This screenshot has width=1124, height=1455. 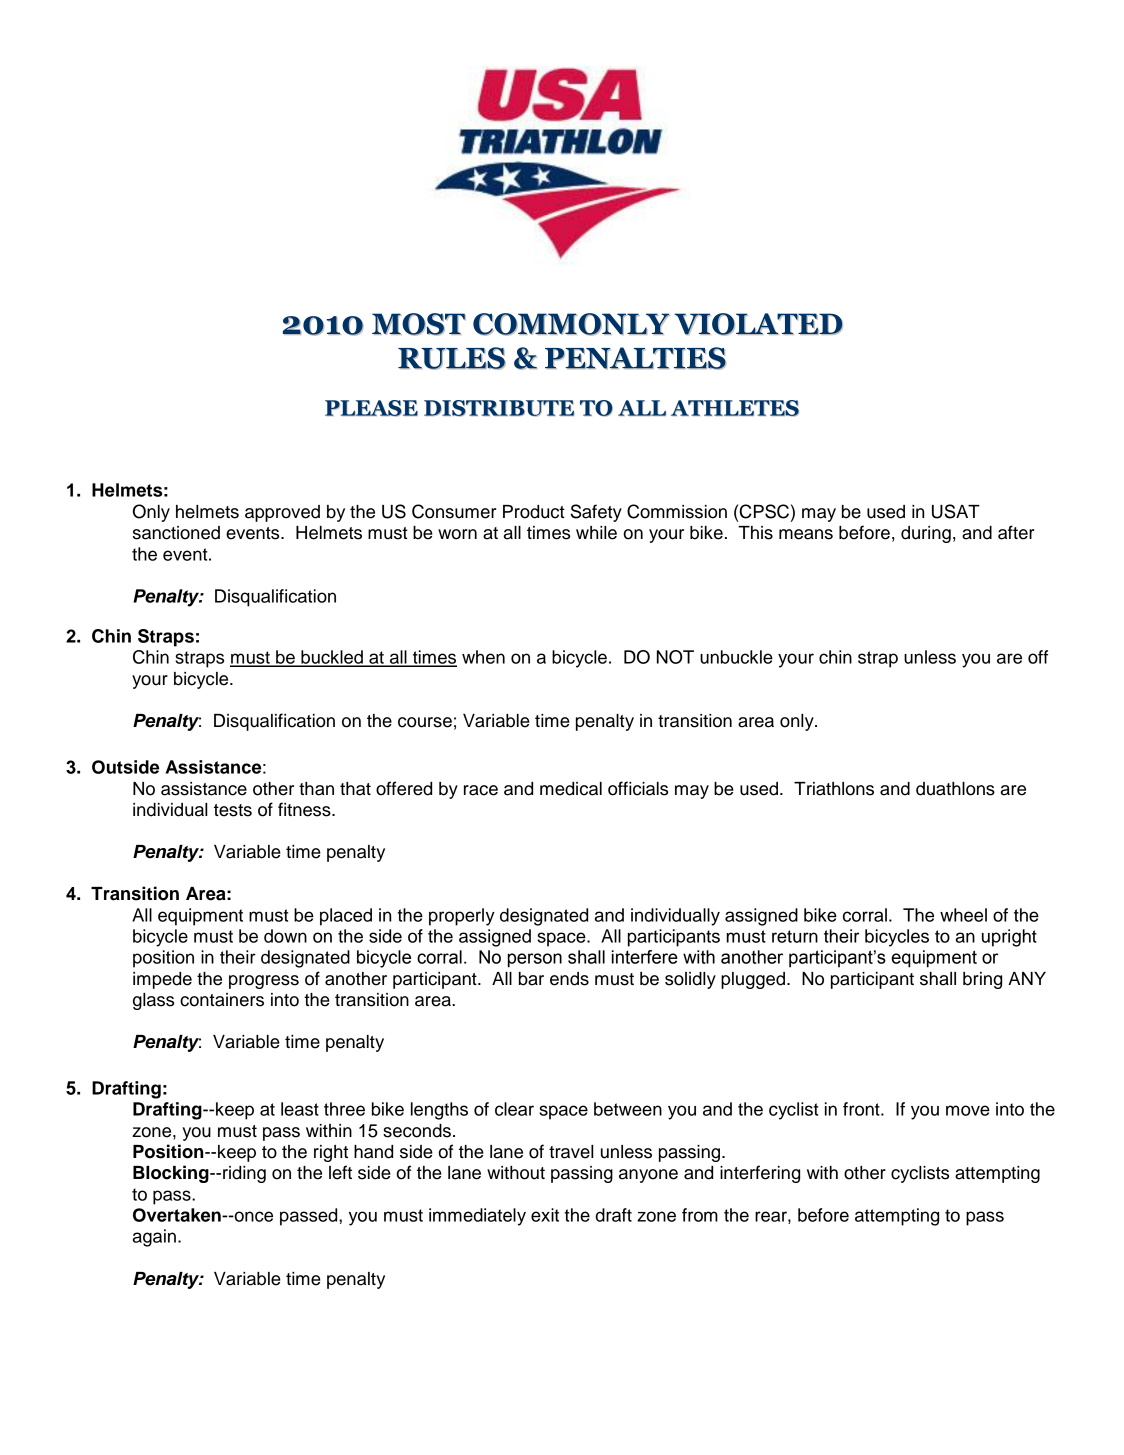 I want to click on wheel, so click(x=963, y=915).
